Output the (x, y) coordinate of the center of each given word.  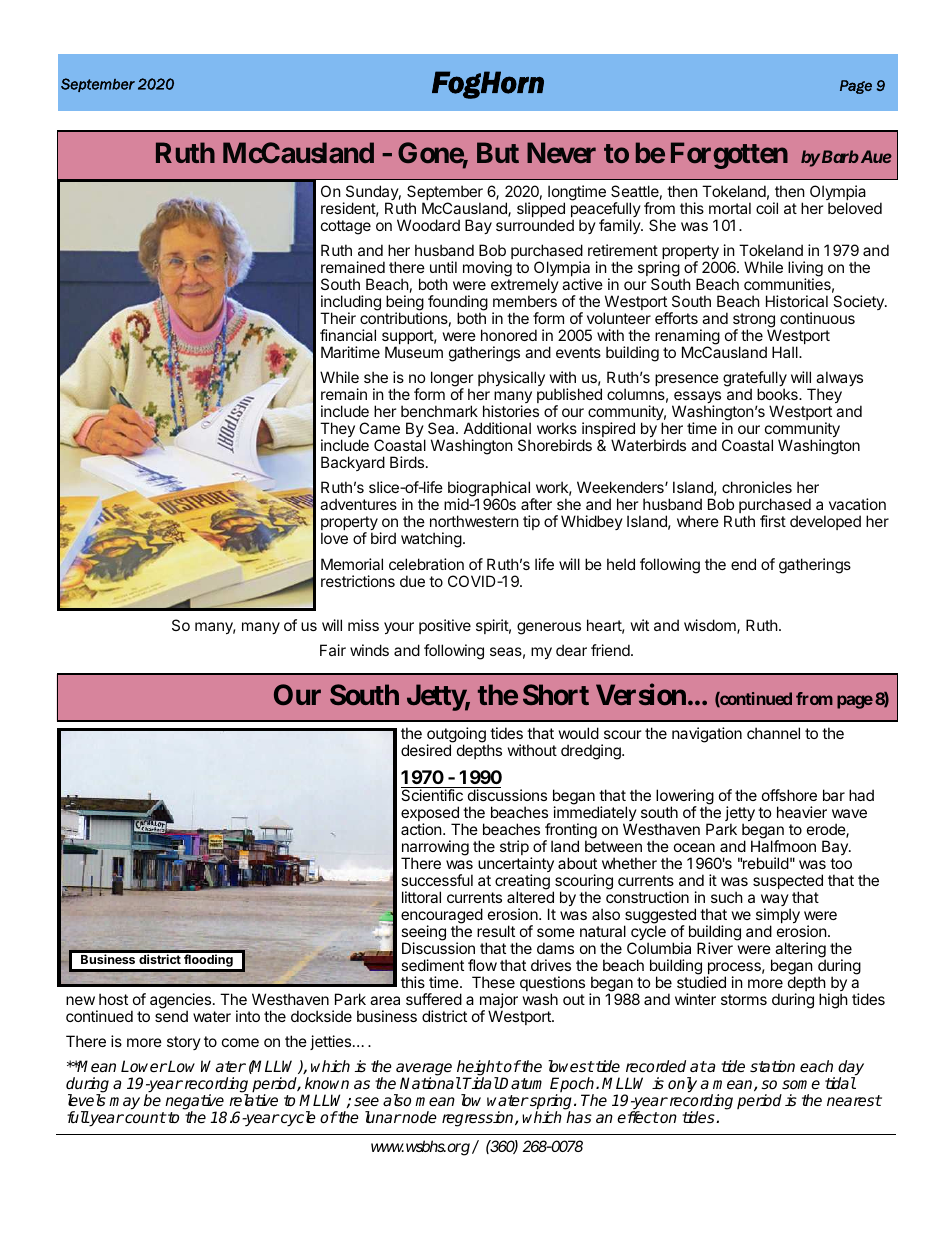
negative (196, 1103)
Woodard (428, 225)
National (430, 1083)
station (772, 1066)
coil (767, 208)
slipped (541, 211)
